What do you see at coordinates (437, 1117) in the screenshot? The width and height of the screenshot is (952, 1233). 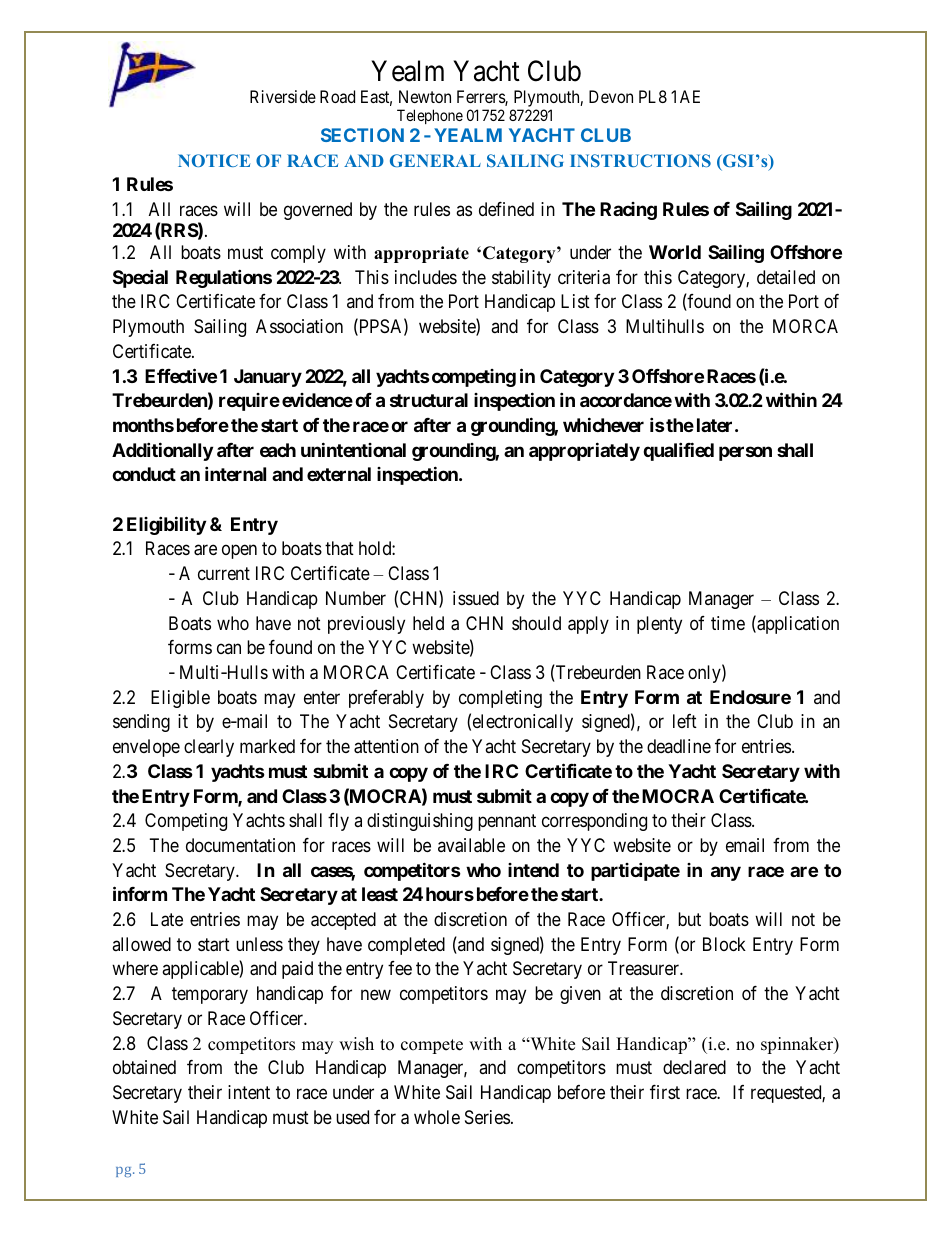 I see `whole` at bounding box center [437, 1117].
